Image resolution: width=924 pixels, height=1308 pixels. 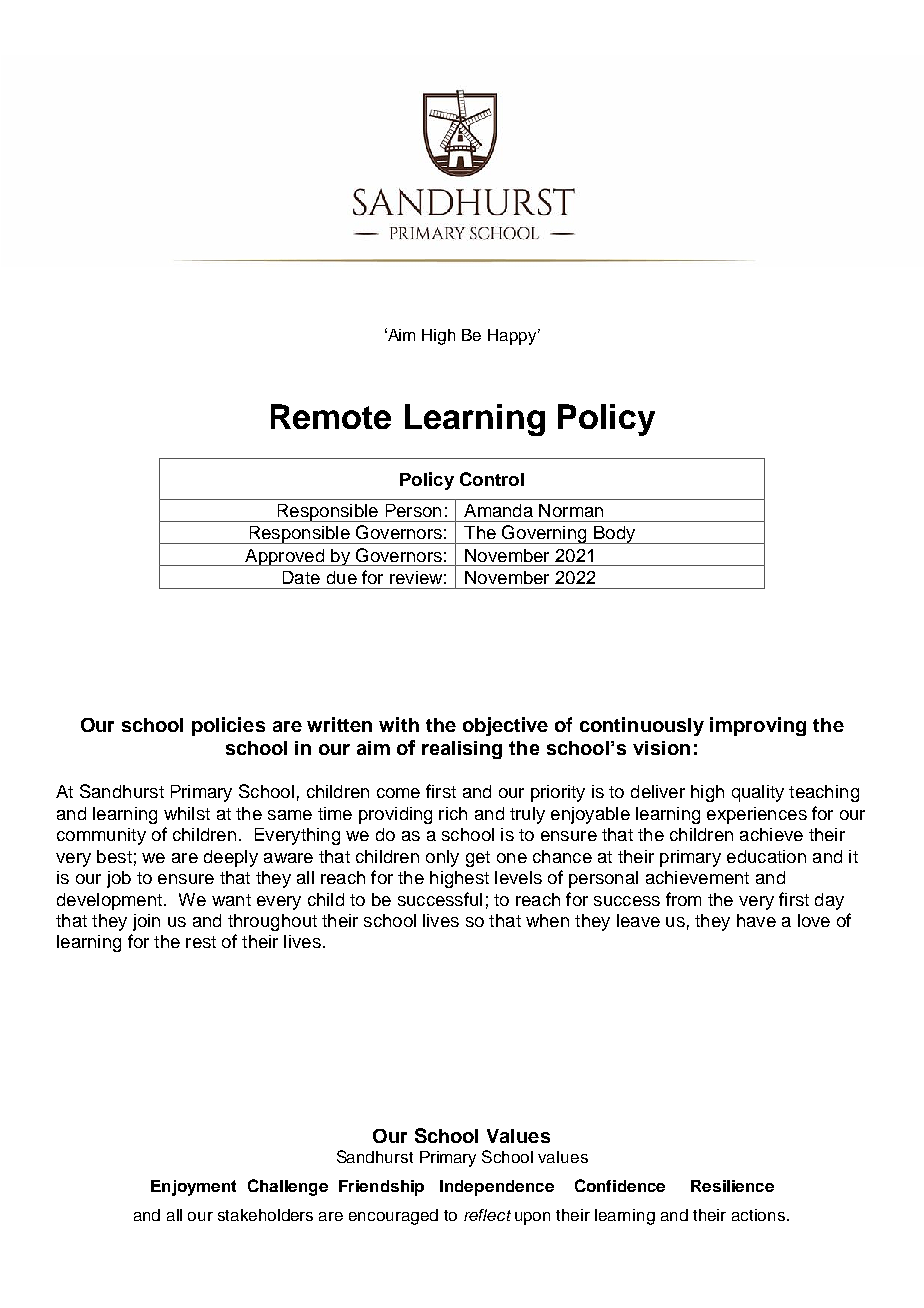 What do you see at coordinates (462, 750) in the document?
I see `realising` at bounding box center [462, 750].
